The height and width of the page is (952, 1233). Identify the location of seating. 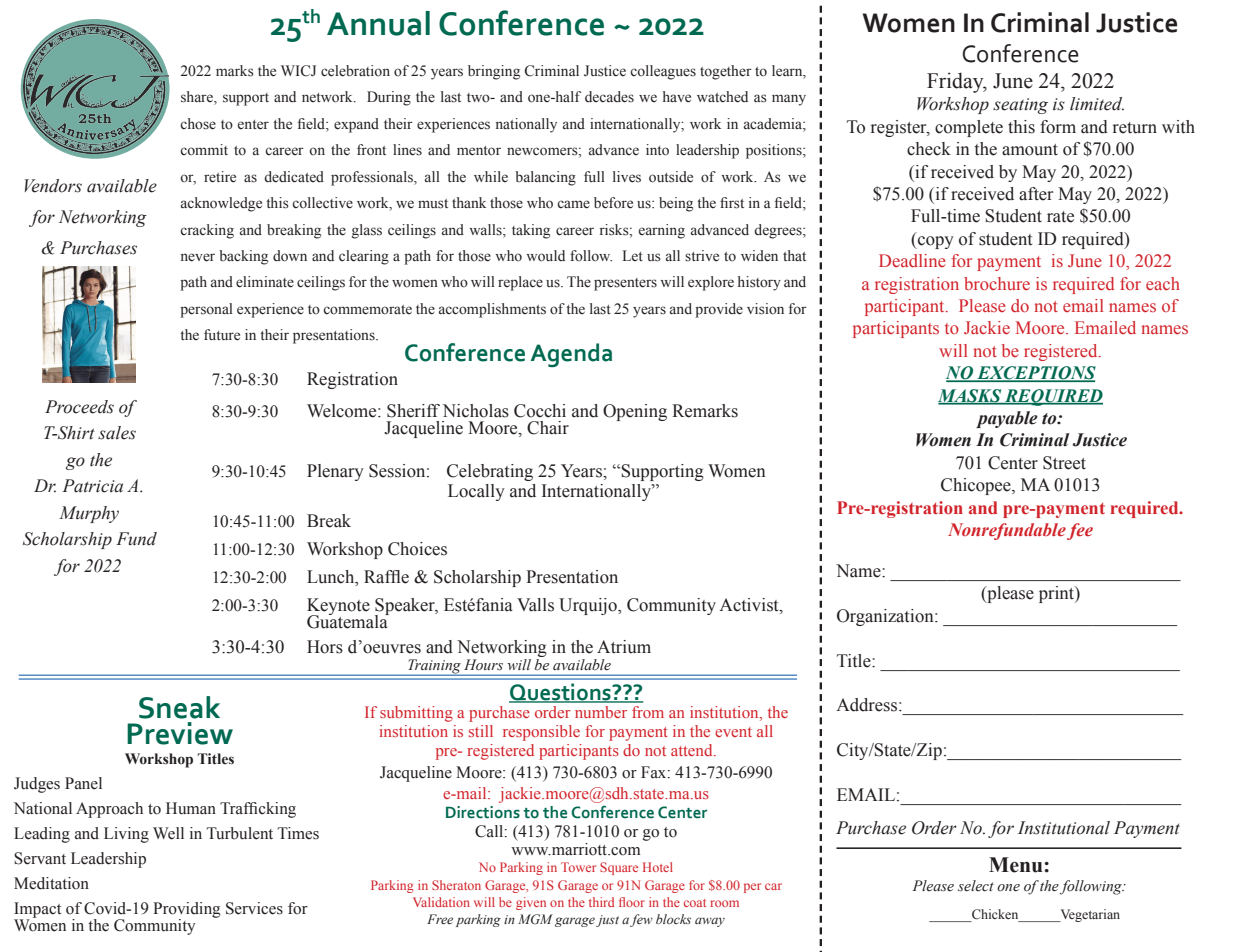
(1020, 106).
